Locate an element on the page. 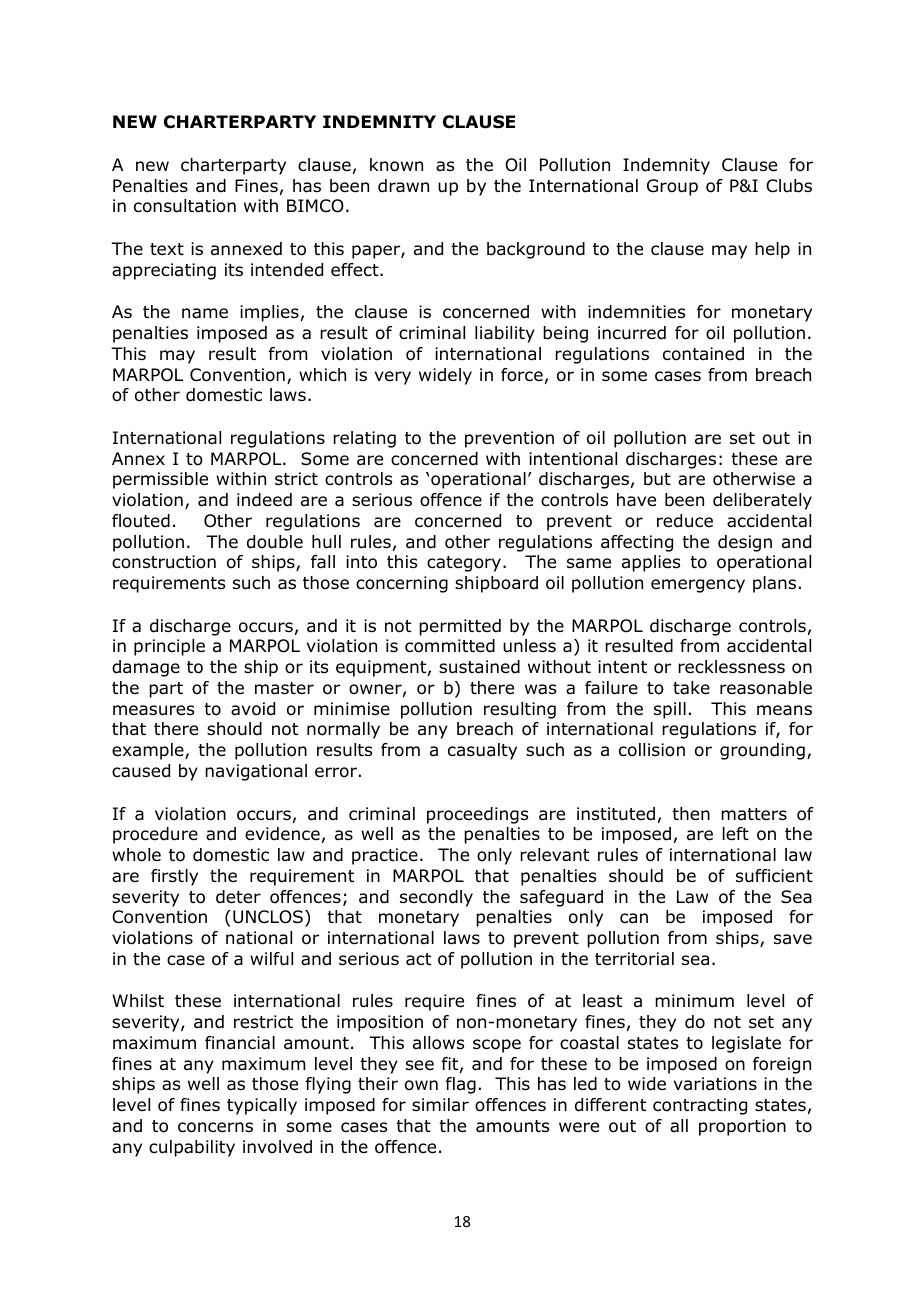 This document has width=924, height=1308. deter is located at coordinates (238, 897).
